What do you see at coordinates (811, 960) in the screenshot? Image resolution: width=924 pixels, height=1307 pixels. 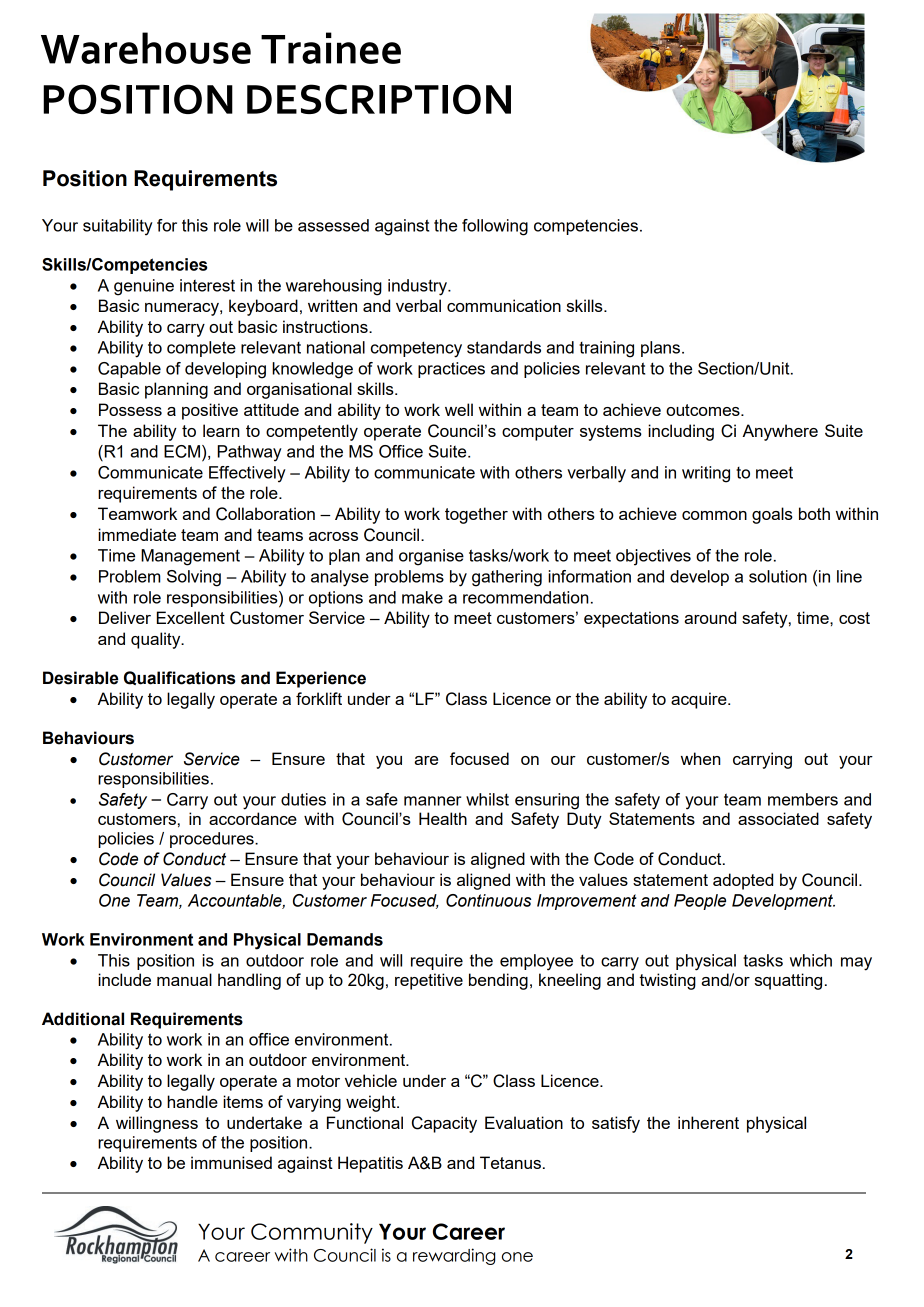 I see `which` at bounding box center [811, 960].
